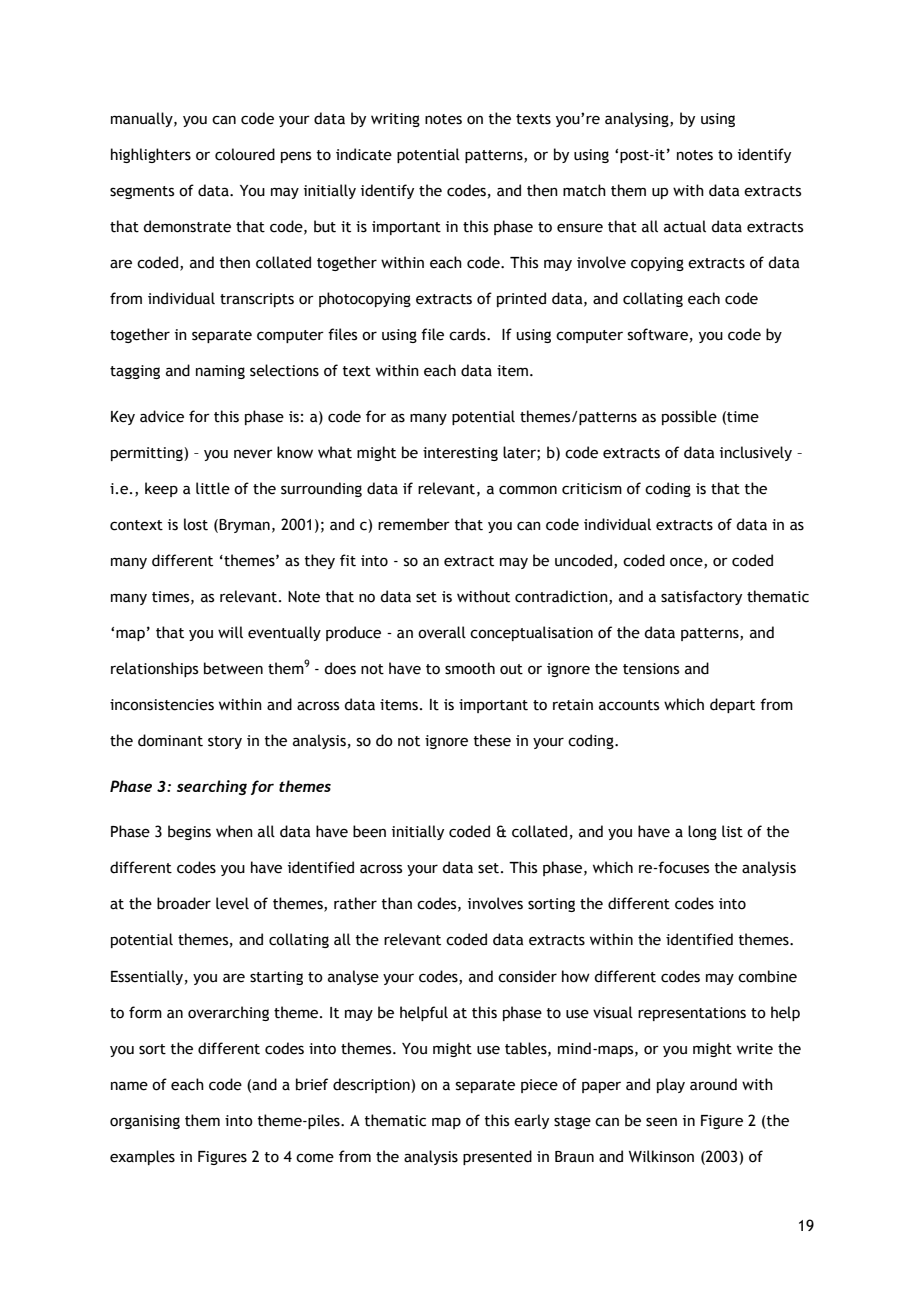 The height and width of the image is (1308, 924). Describe the element at coordinates (701, 597) in the image. I see `satisfactory` at that location.
